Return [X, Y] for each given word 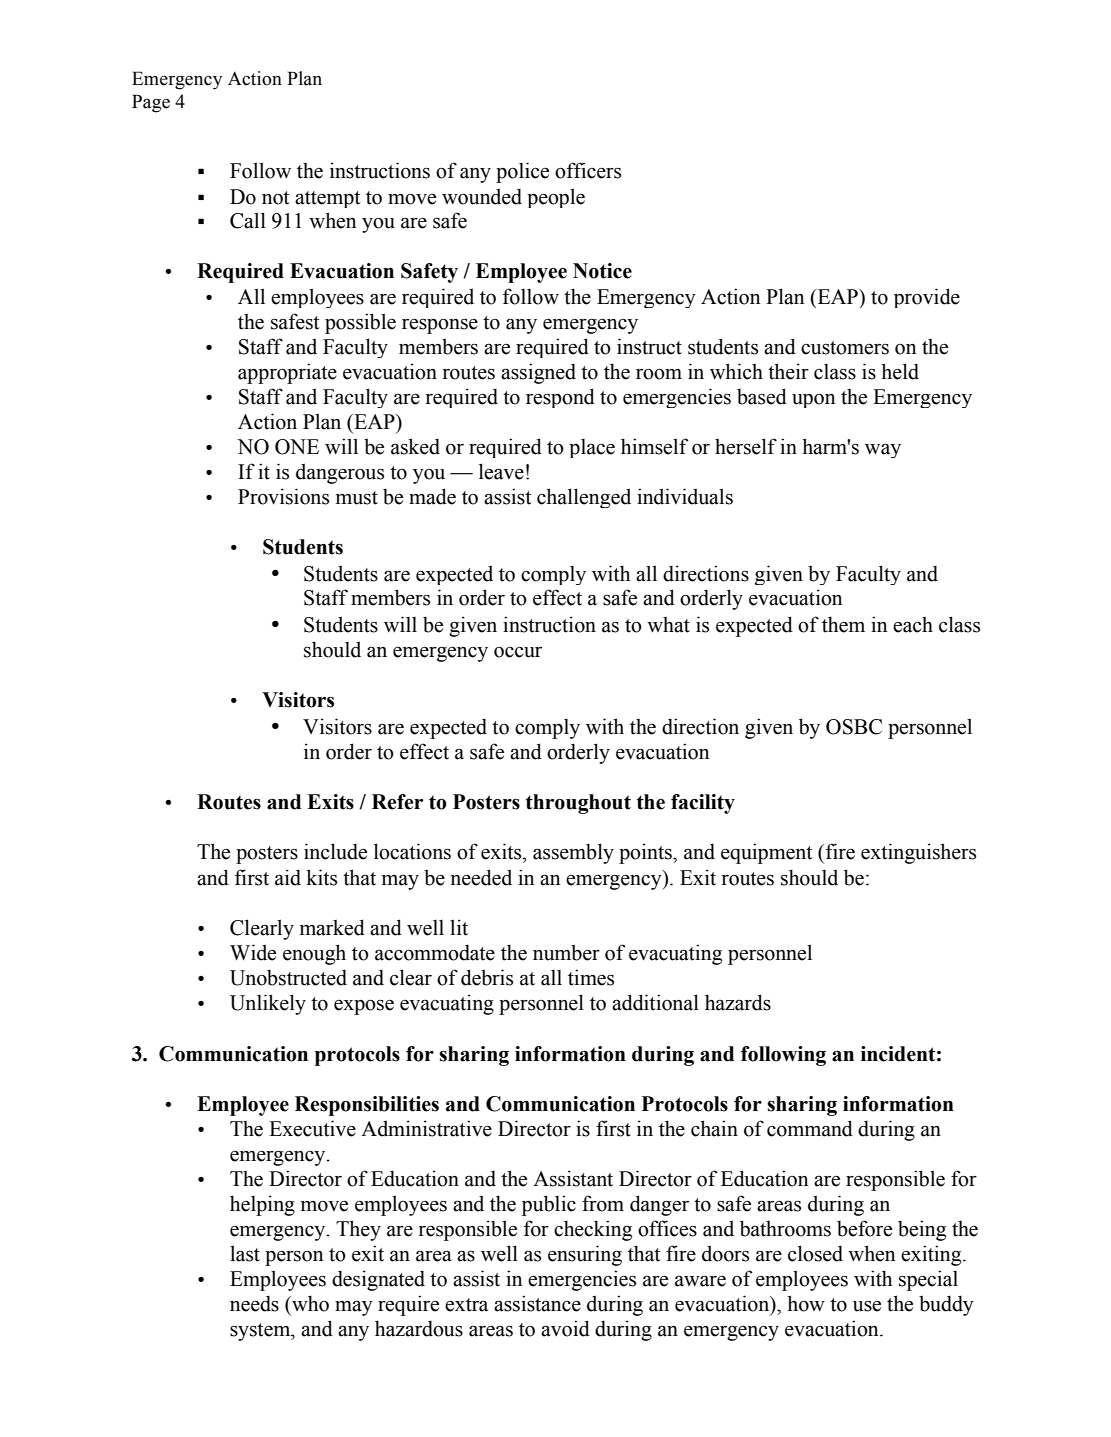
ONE [297, 447]
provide [927, 298]
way [883, 450]
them [843, 624]
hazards [738, 1002]
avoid [565, 1328]
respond [560, 398]
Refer [397, 802]
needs [254, 1303]
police [522, 172]
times [591, 977]
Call [248, 220]
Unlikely [268, 1004]
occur [518, 652]
